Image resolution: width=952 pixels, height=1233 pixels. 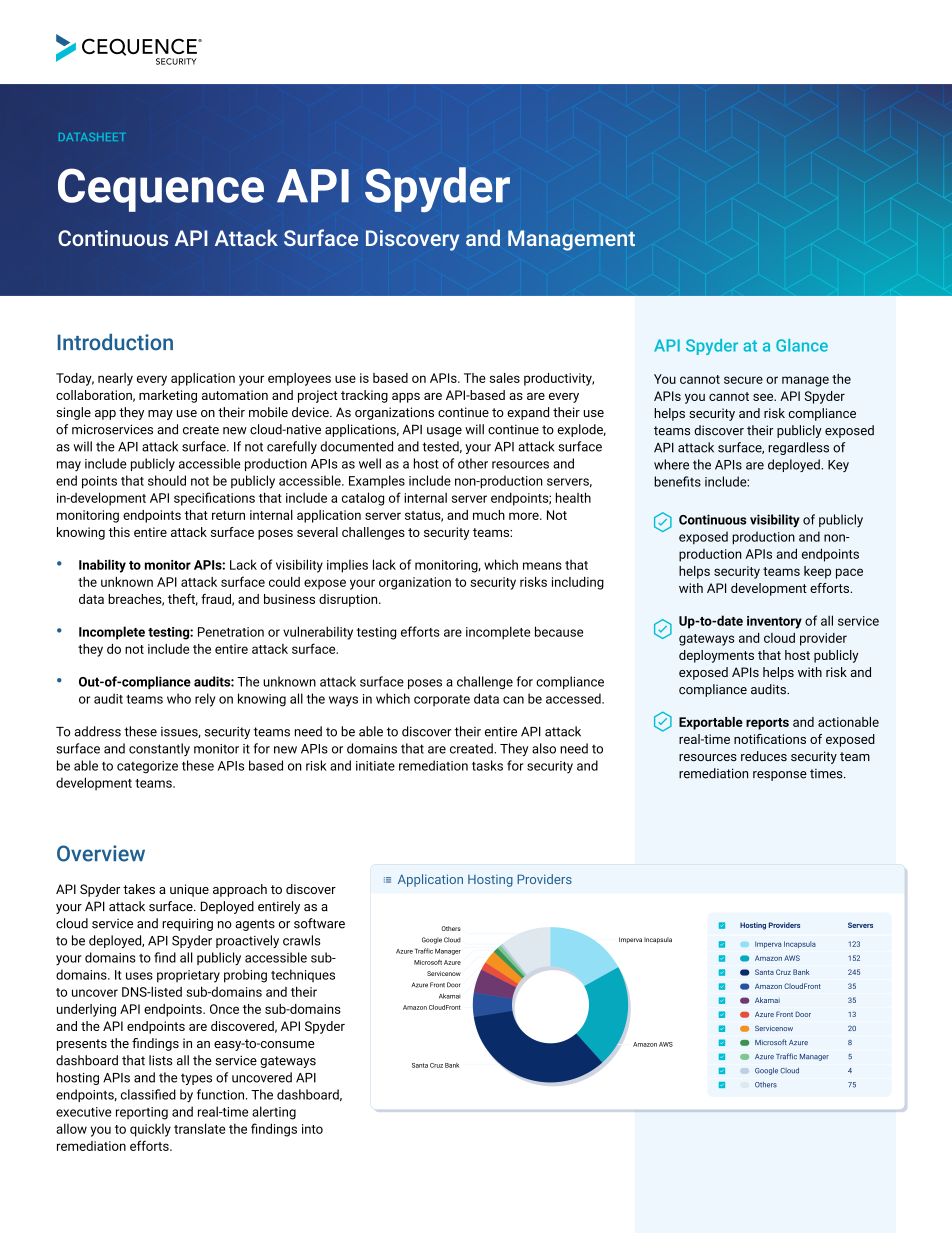 I want to click on sales, so click(x=505, y=378).
